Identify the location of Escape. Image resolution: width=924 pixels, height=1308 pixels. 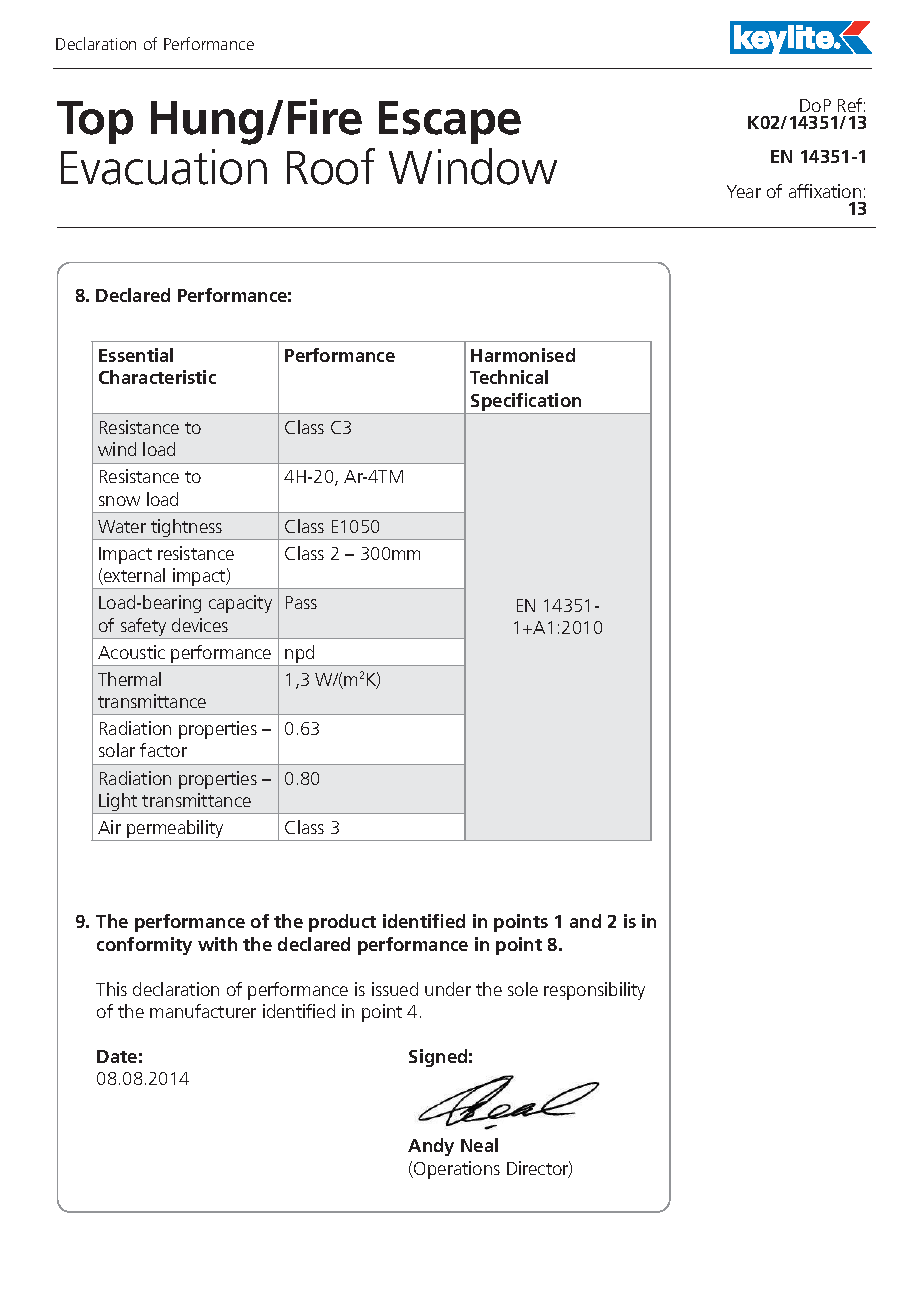
(450, 122).
